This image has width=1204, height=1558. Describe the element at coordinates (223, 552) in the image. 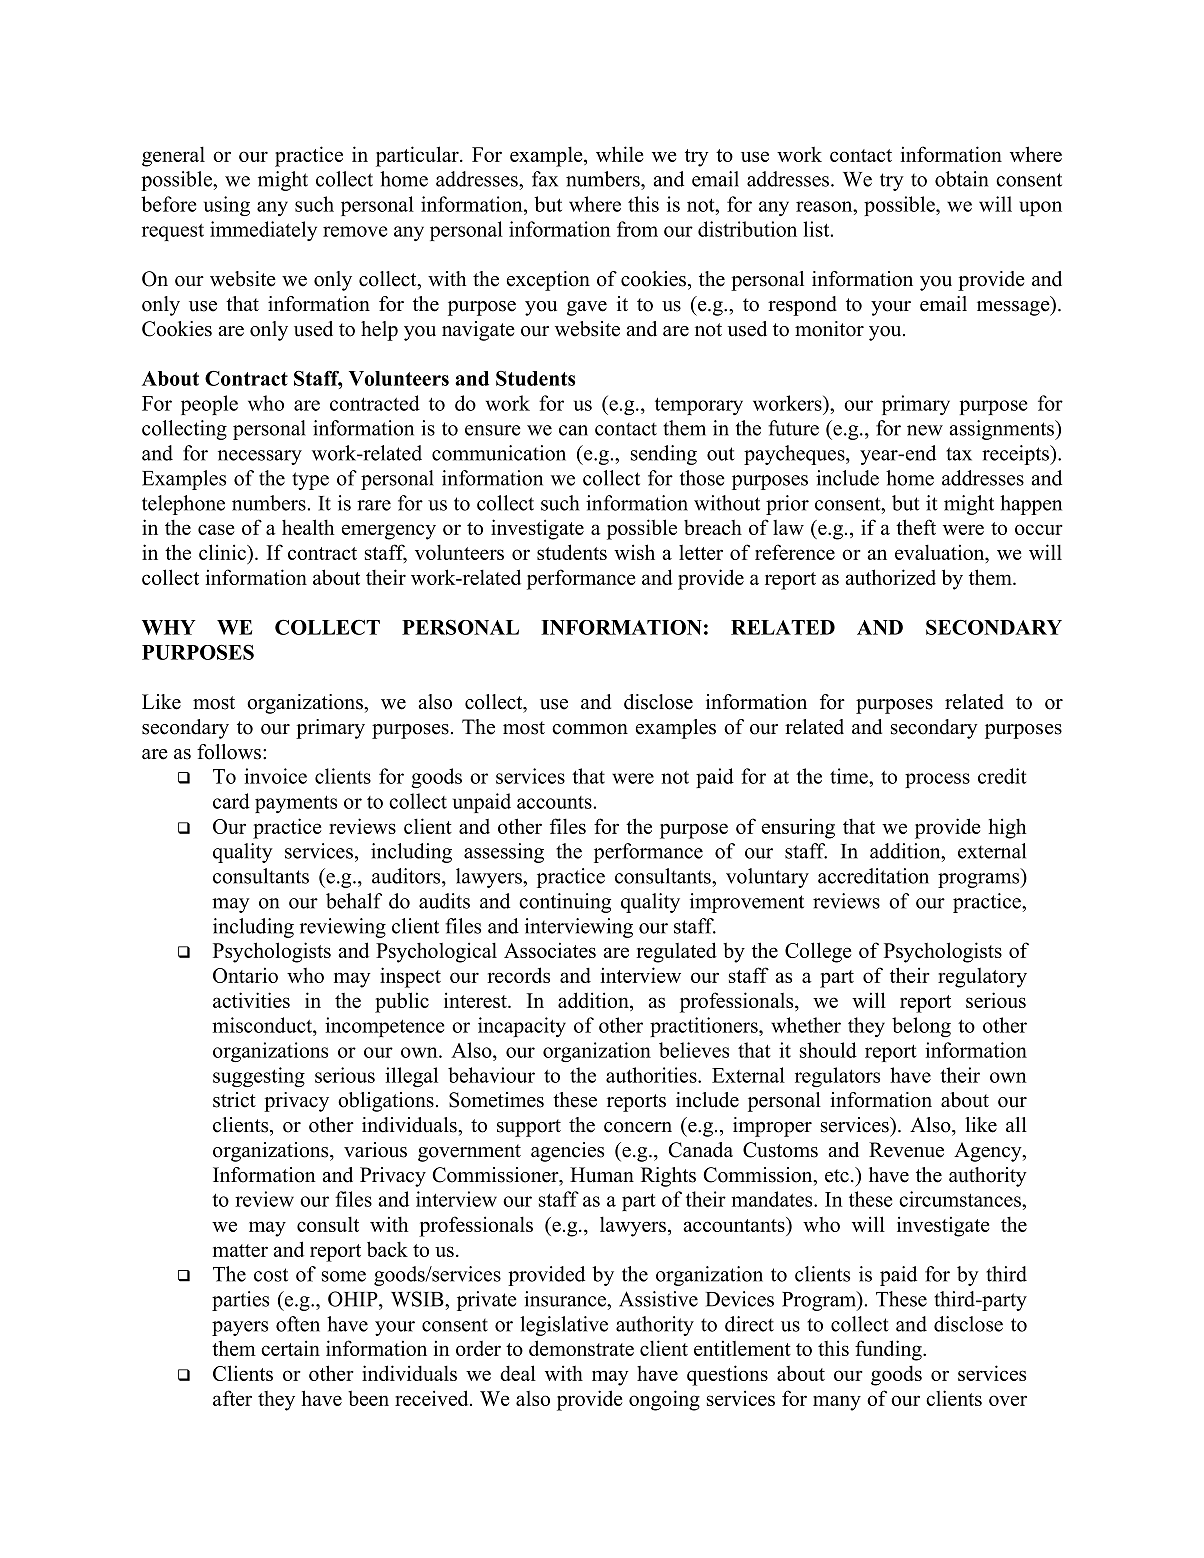

I see `clinic` at that location.
